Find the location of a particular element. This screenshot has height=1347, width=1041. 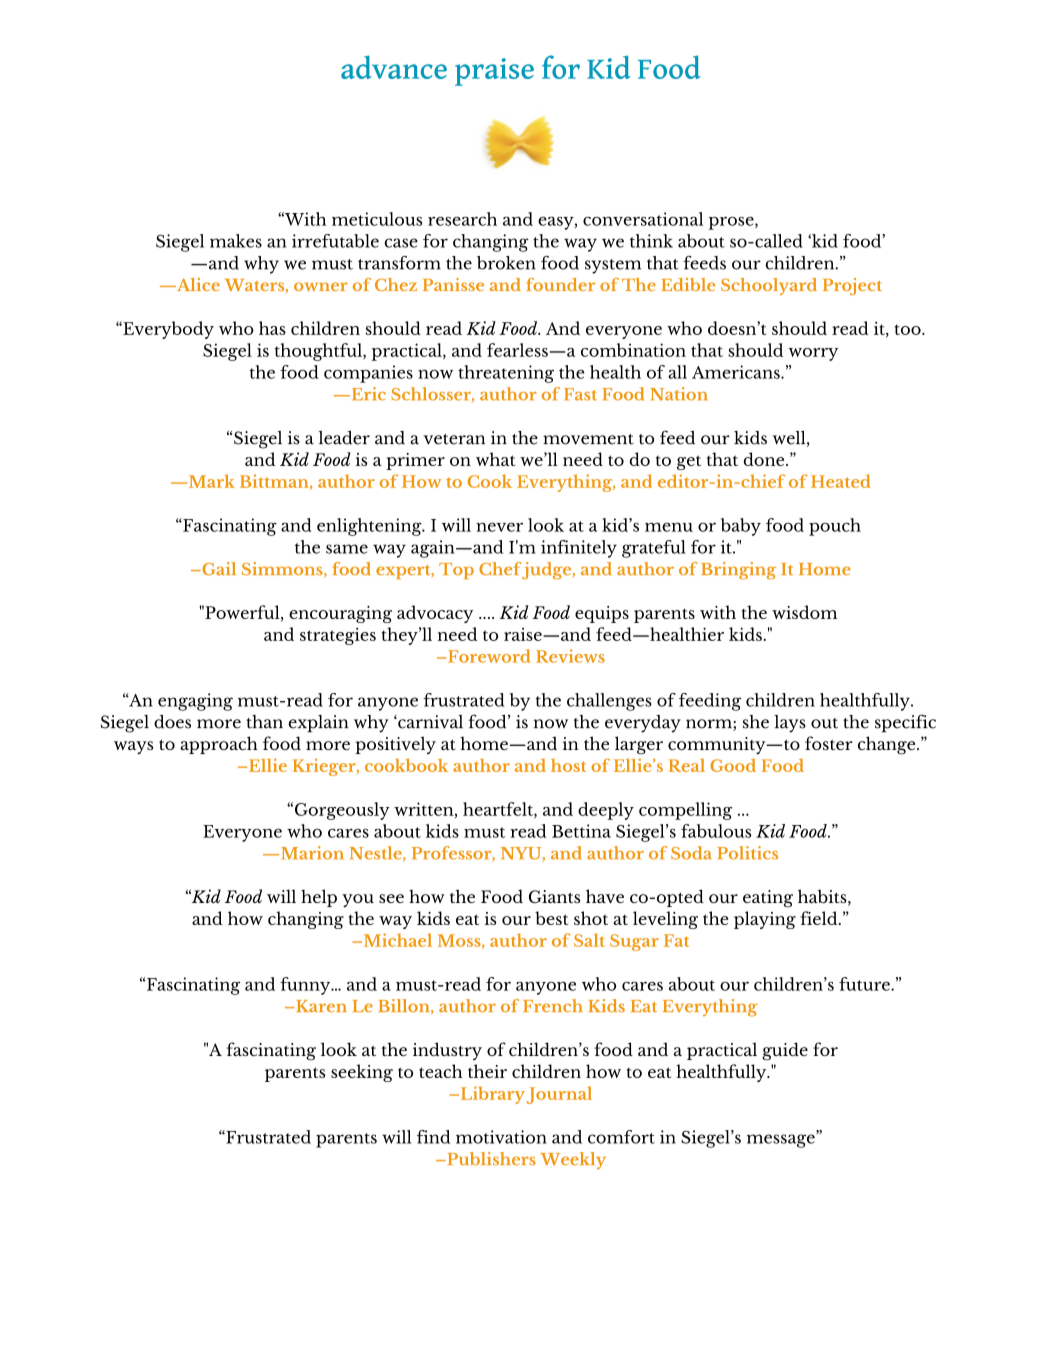

eating is located at coordinates (768, 898).
